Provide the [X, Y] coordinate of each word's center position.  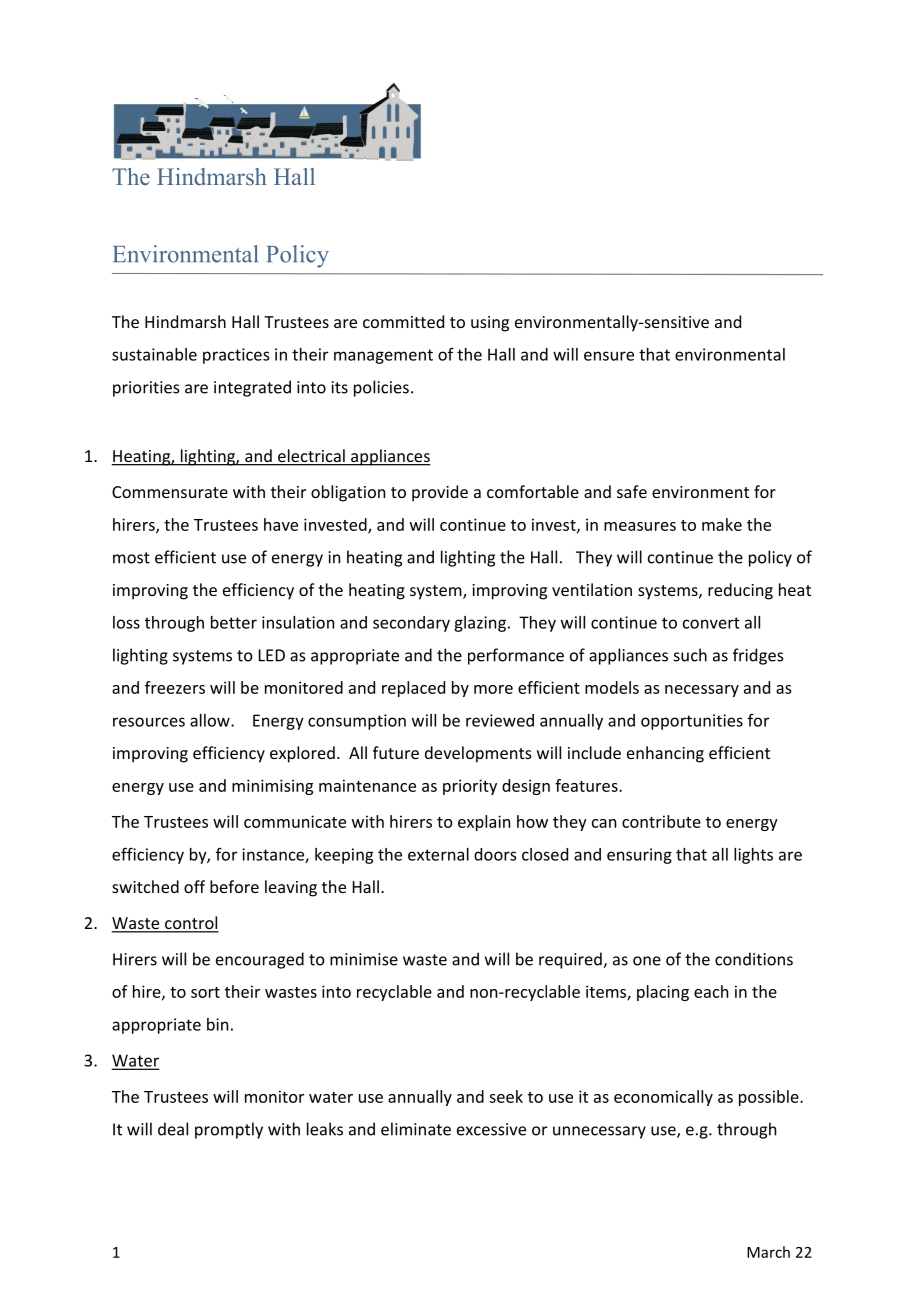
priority [470, 787]
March [768, 1252]
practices [236, 356]
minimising [272, 787]
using [490, 324]
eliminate [416, 1129]
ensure [609, 356]
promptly [229, 1130]
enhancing [665, 754]
